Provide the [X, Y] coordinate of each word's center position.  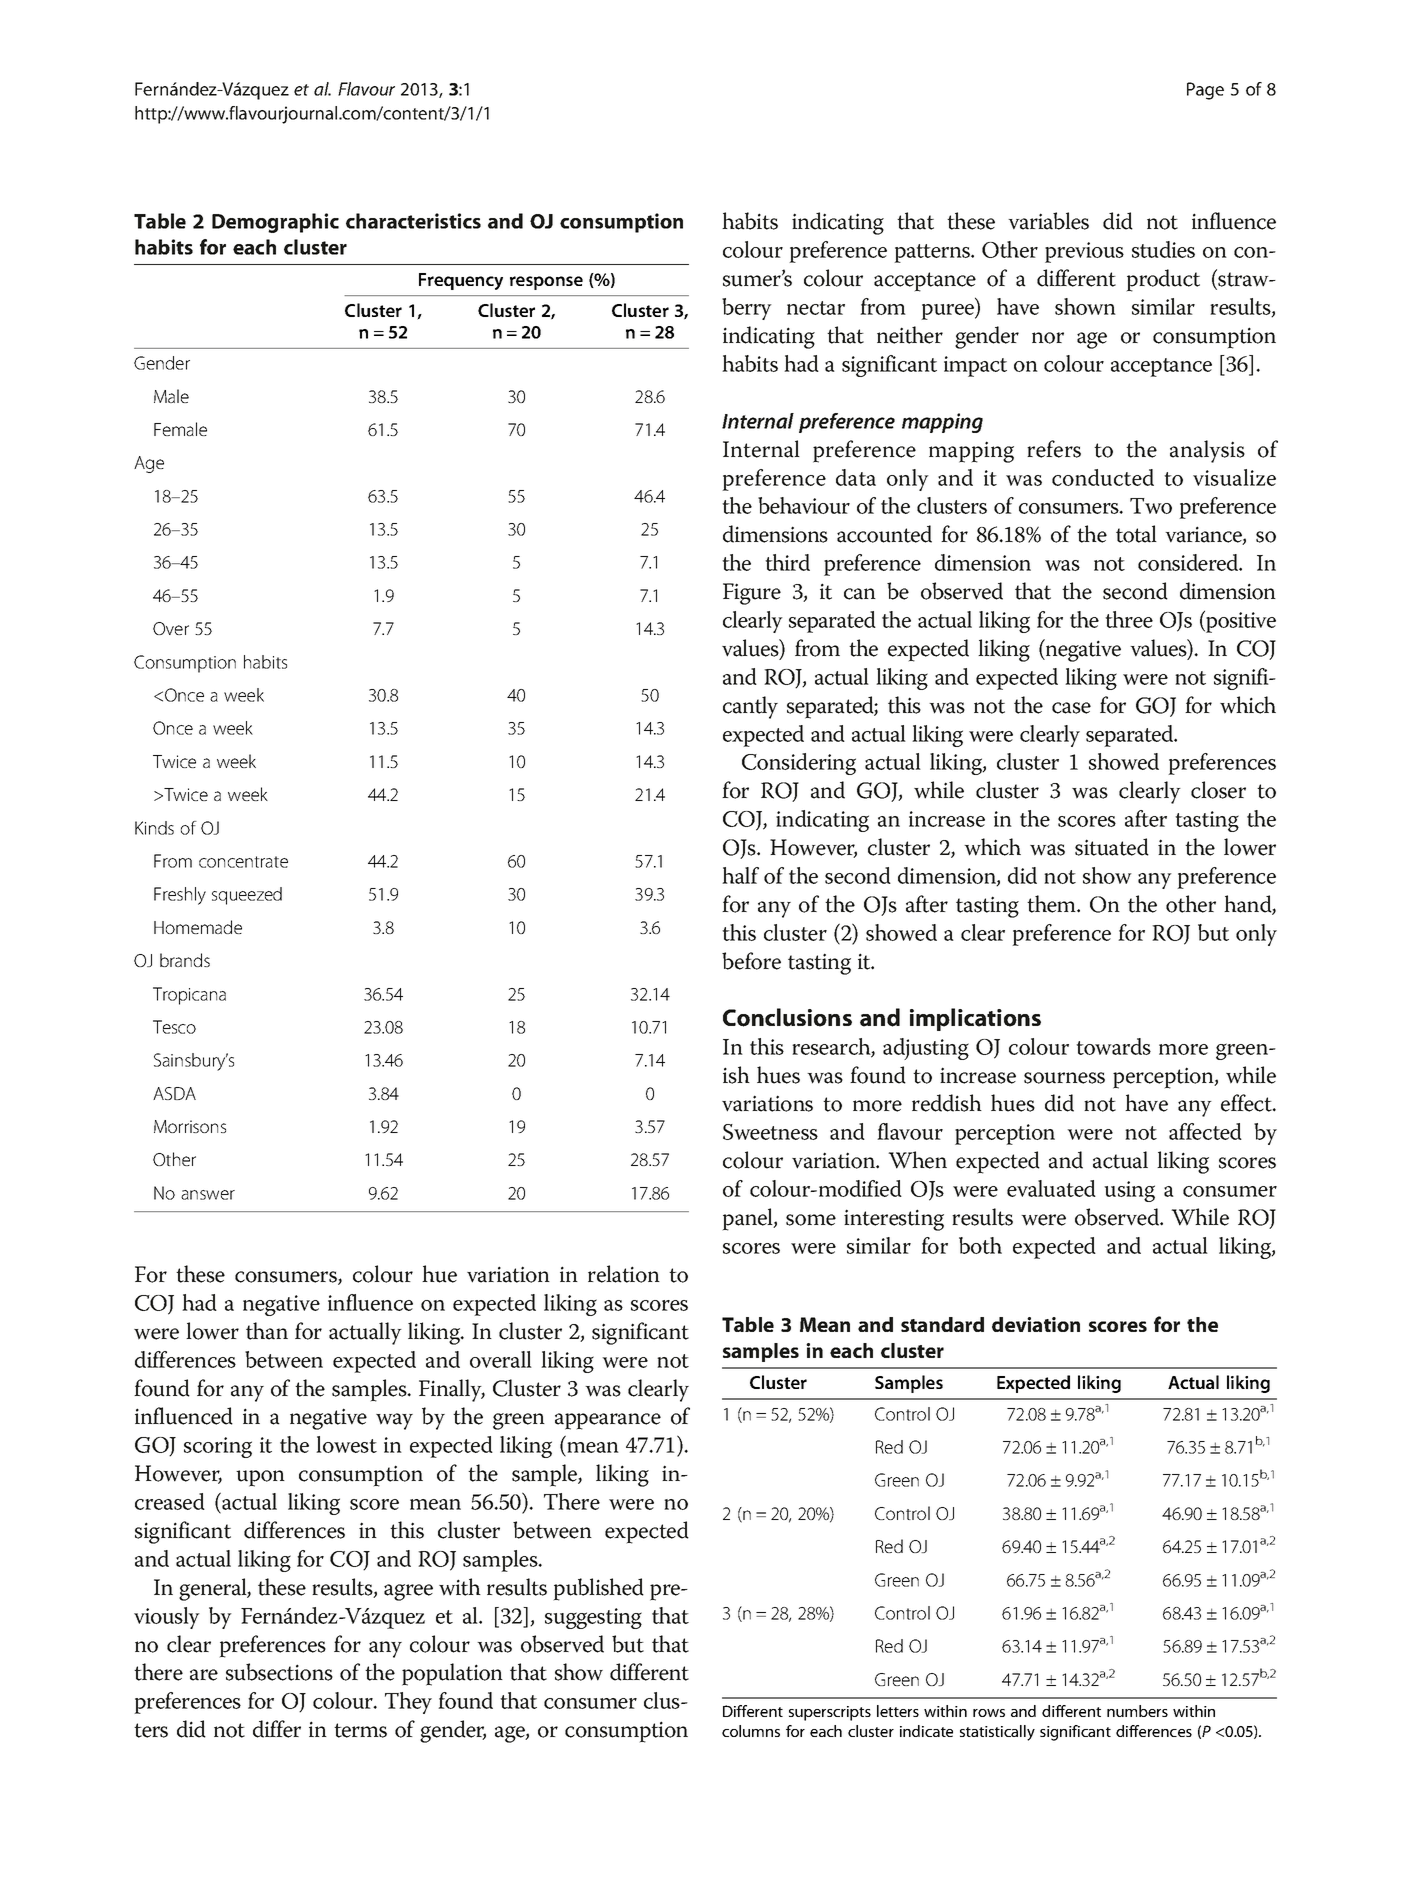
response [546, 283]
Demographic [275, 223]
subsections [279, 1672]
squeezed [247, 896]
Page [1205, 91]
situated [1112, 847]
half [740, 875]
